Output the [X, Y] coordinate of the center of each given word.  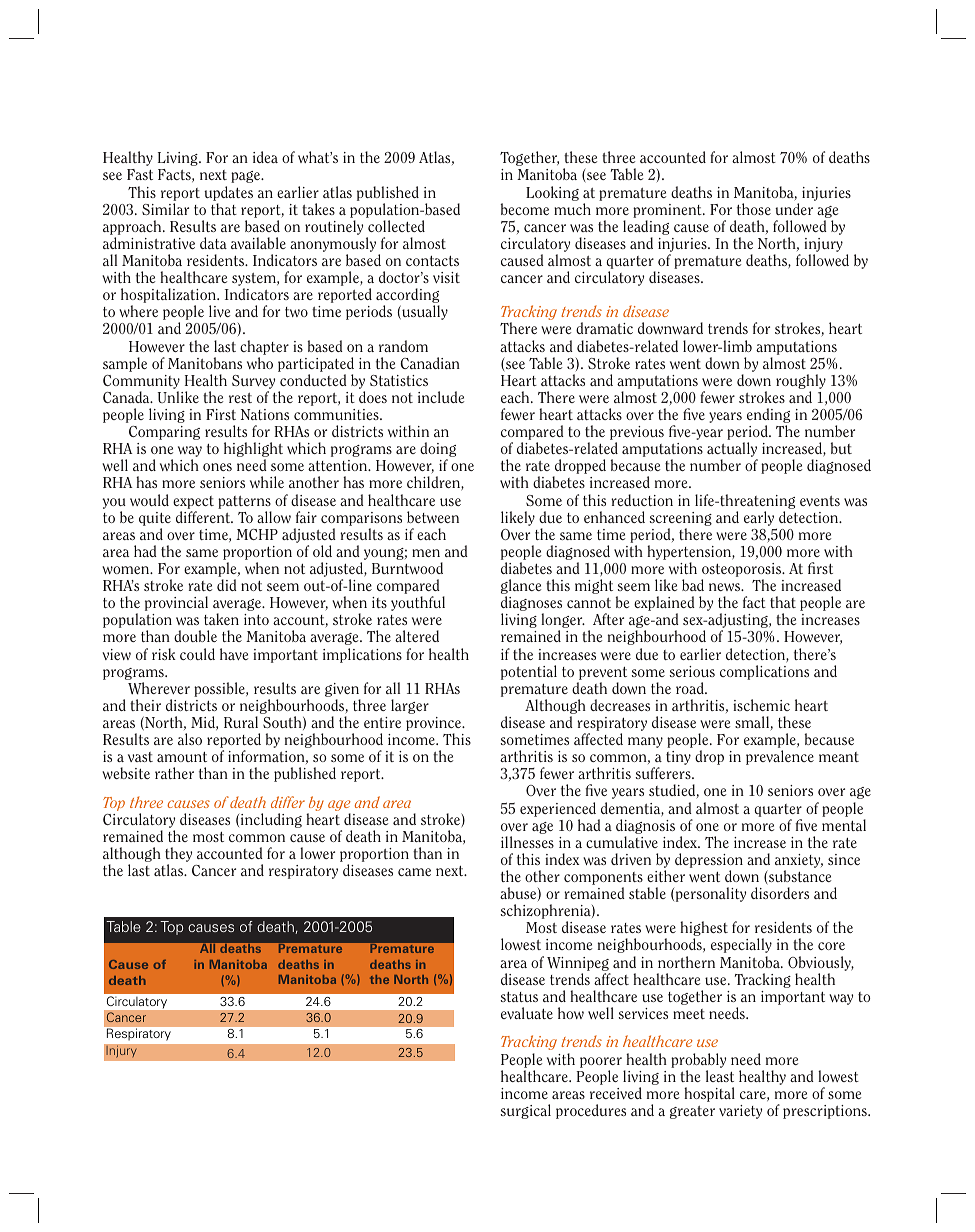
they [178, 856]
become [525, 209]
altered [417, 636]
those [754, 209]
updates [228, 193]
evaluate [527, 1013]
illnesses [527, 842]
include [441, 397]
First [221, 414]
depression [709, 860]
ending [768, 417]
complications [764, 672]
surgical [526, 1111]
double [195, 636]
